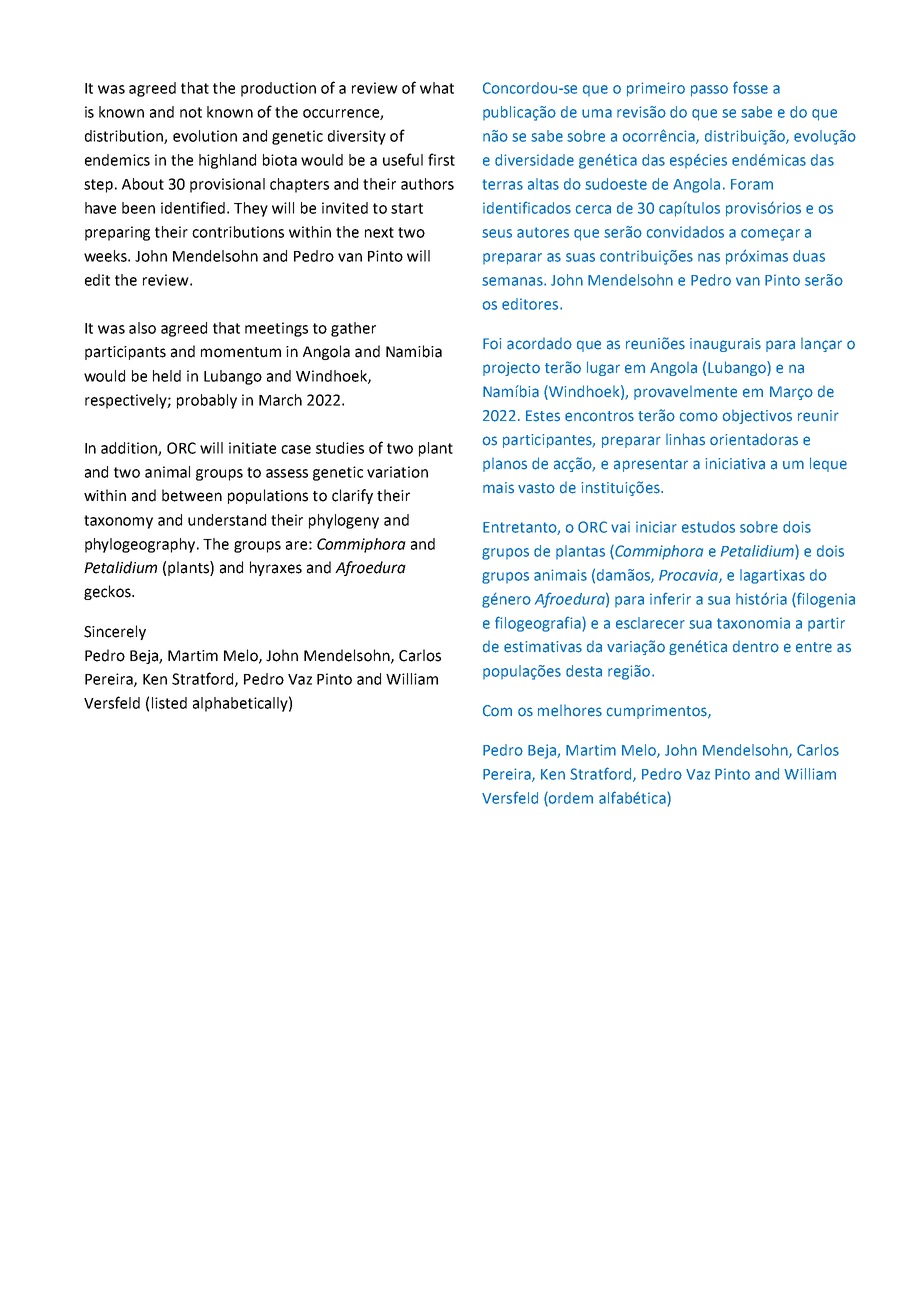 This page has height=1308, width=924. Describe the element at coordinates (142, 328) in the page. I see `also` at that location.
